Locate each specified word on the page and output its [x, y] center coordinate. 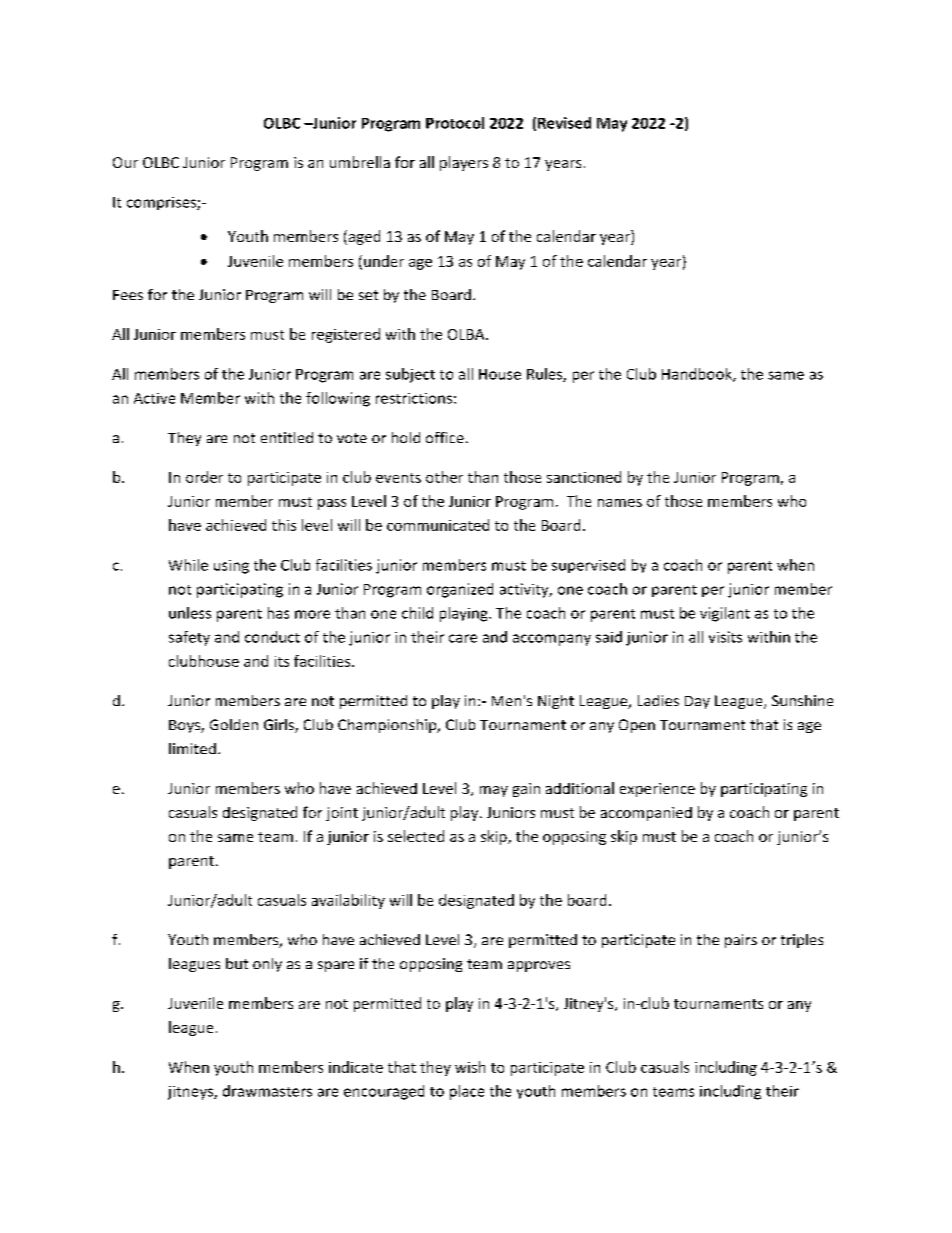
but [237, 963]
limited [192, 748]
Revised [564, 123]
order [204, 477]
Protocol [455, 123]
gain [526, 790]
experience [657, 790]
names [620, 503]
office [445, 437]
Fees [128, 295]
